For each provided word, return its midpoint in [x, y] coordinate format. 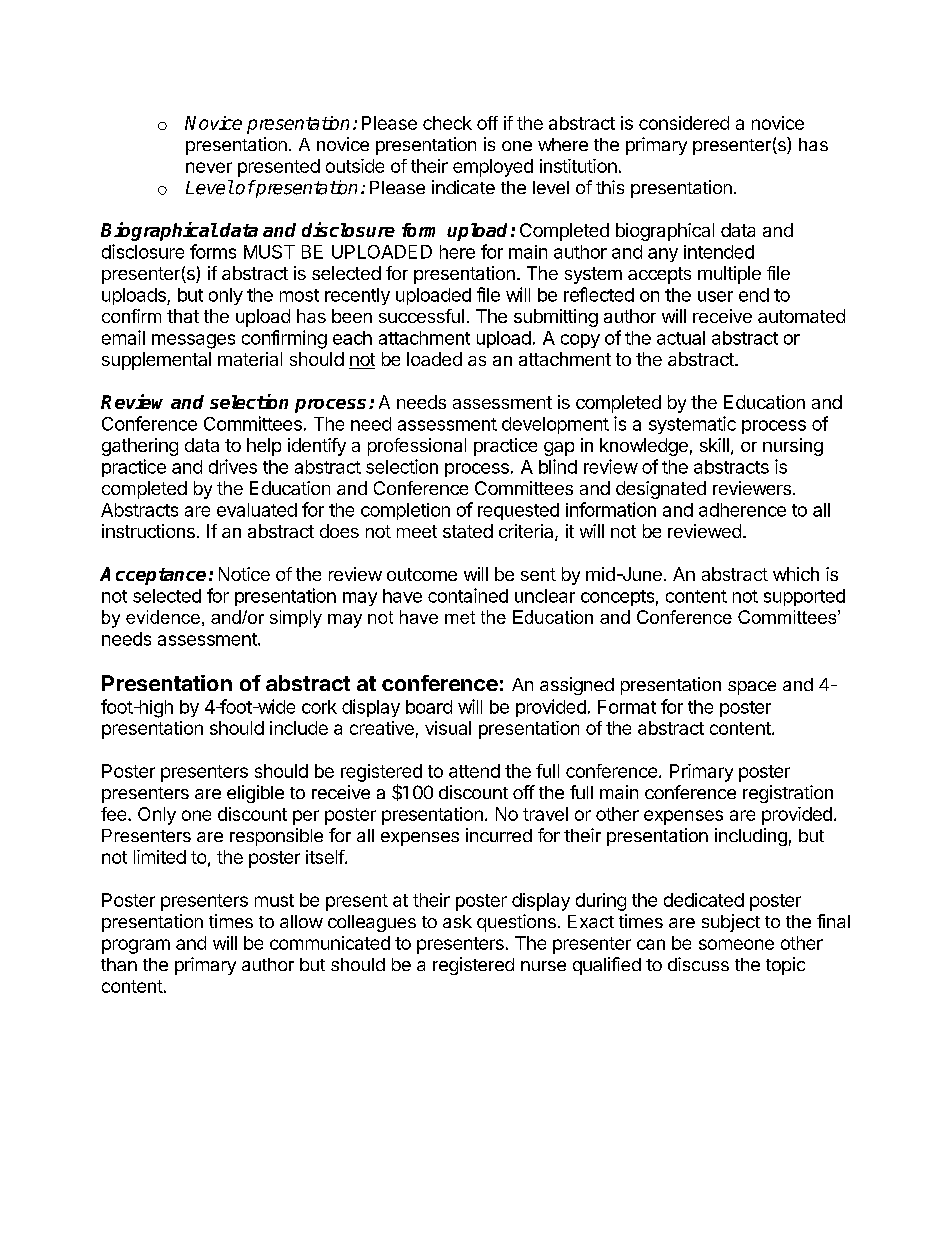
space [752, 688]
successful [421, 316]
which [796, 574]
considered [684, 123]
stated [468, 531]
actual [681, 338]
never [209, 167]
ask [457, 921]
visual [448, 728]
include [299, 728]
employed [493, 168]
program [136, 946]
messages [193, 341]
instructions [148, 531]
